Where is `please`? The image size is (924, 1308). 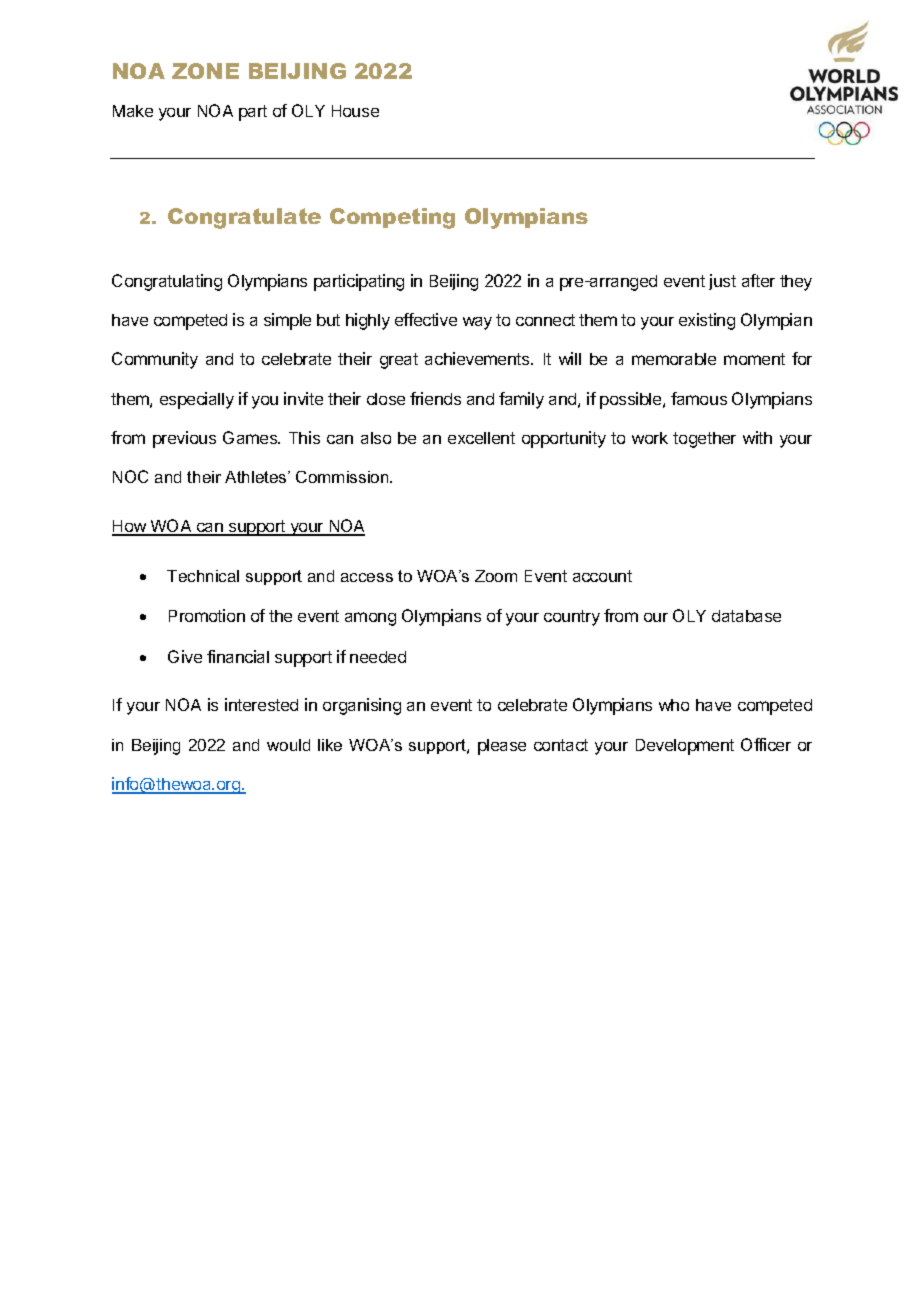
please is located at coordinates (502, 747).
